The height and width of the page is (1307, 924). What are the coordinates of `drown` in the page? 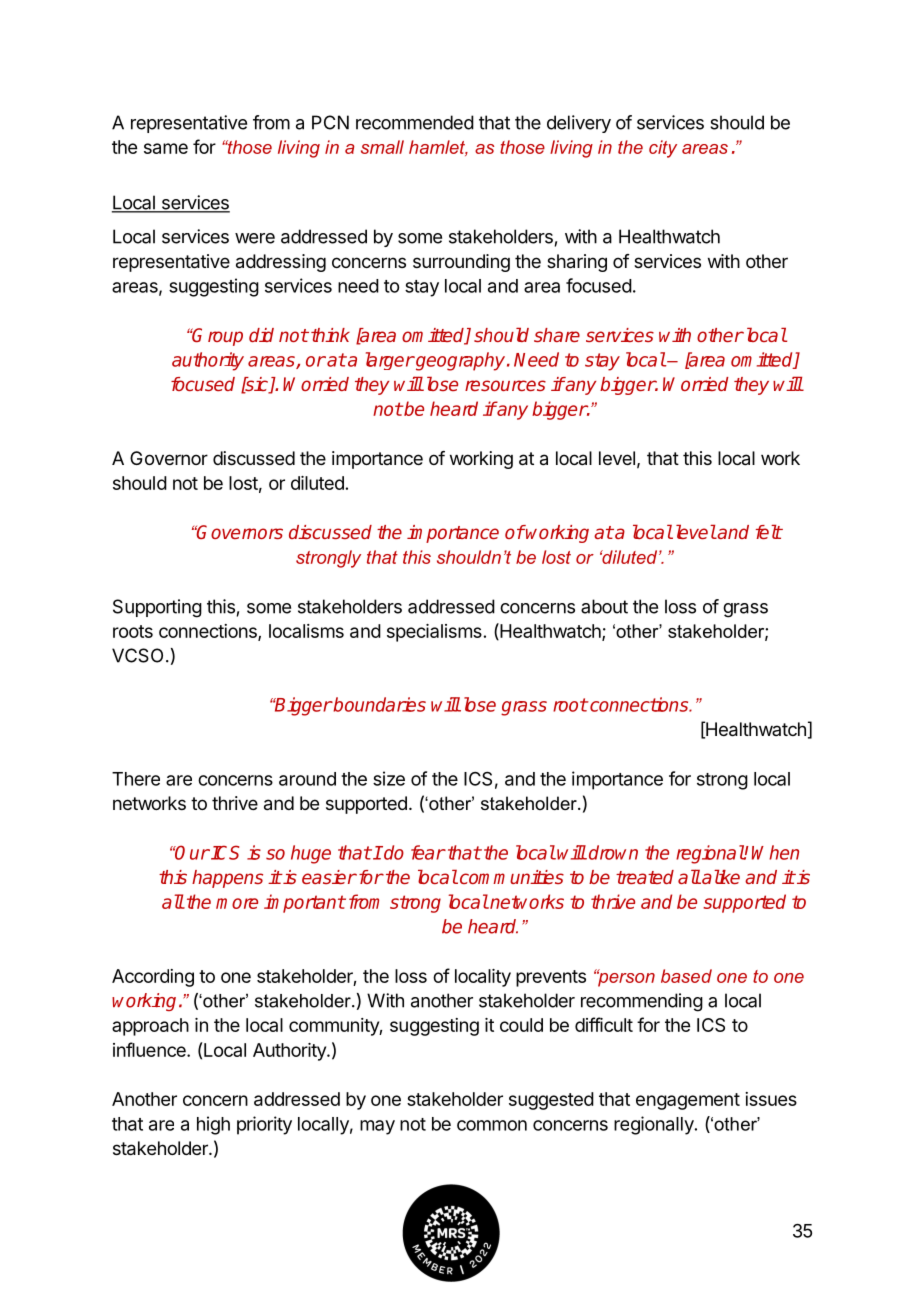 It's located at (613, 852).
